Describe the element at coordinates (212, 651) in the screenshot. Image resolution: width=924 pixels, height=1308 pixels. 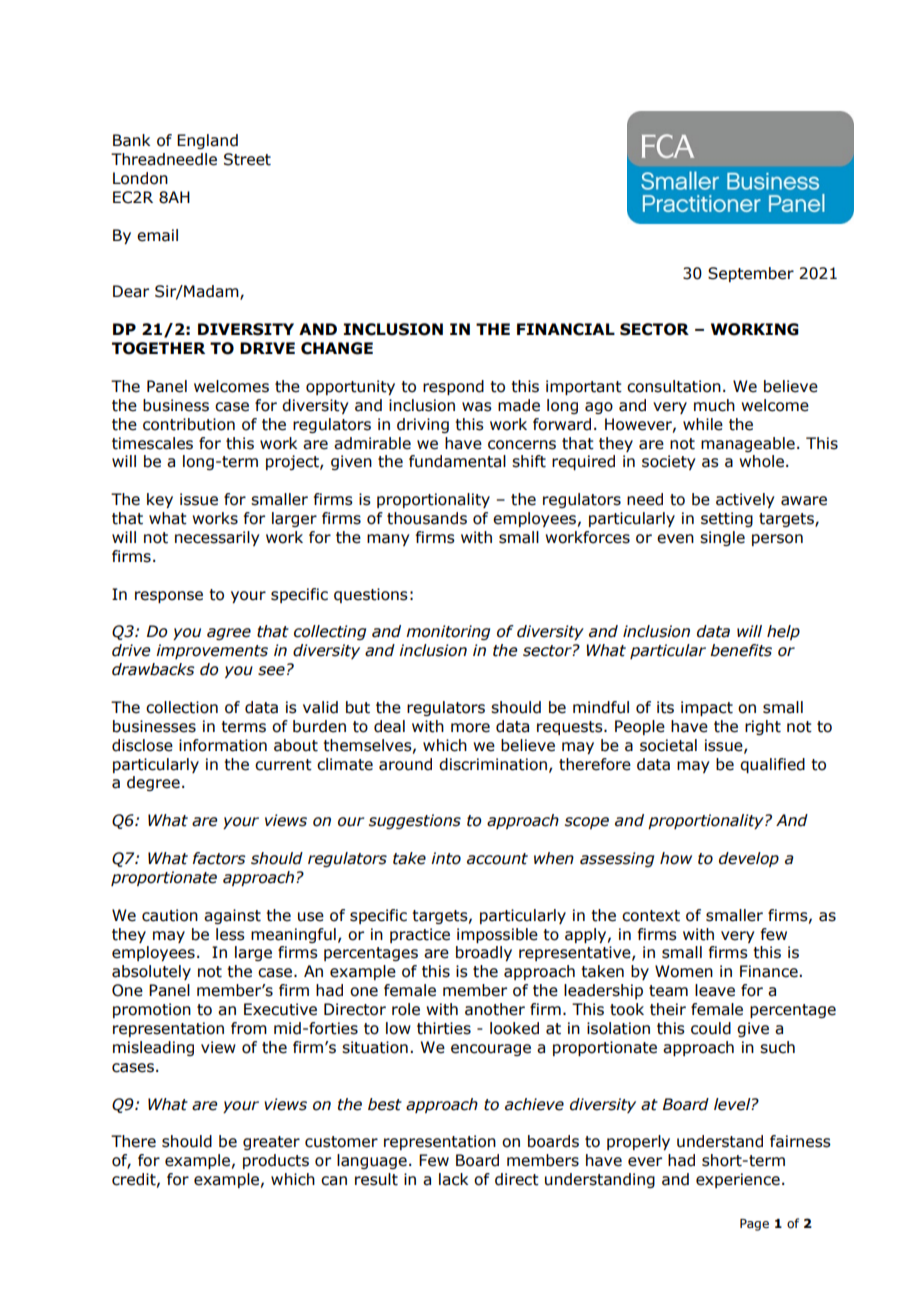
I see `improvements` at that location.
